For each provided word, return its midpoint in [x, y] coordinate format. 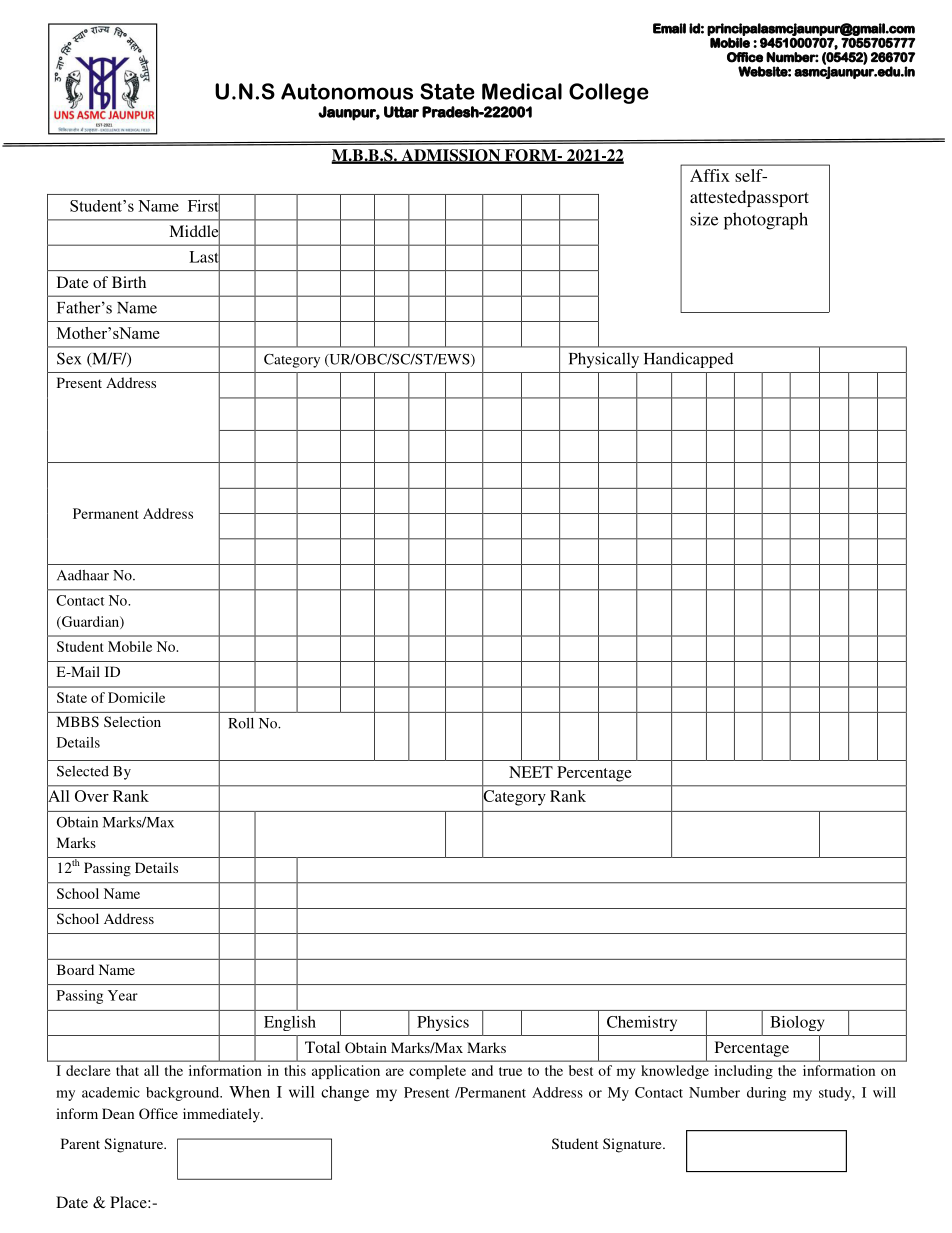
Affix [710, 175]
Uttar [401, 112]
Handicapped [688, 360]
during [766, 1094]
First [204, 205]
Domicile [136, 697]
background [184, 1094]
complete [437, 1072]
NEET [531, 772]
